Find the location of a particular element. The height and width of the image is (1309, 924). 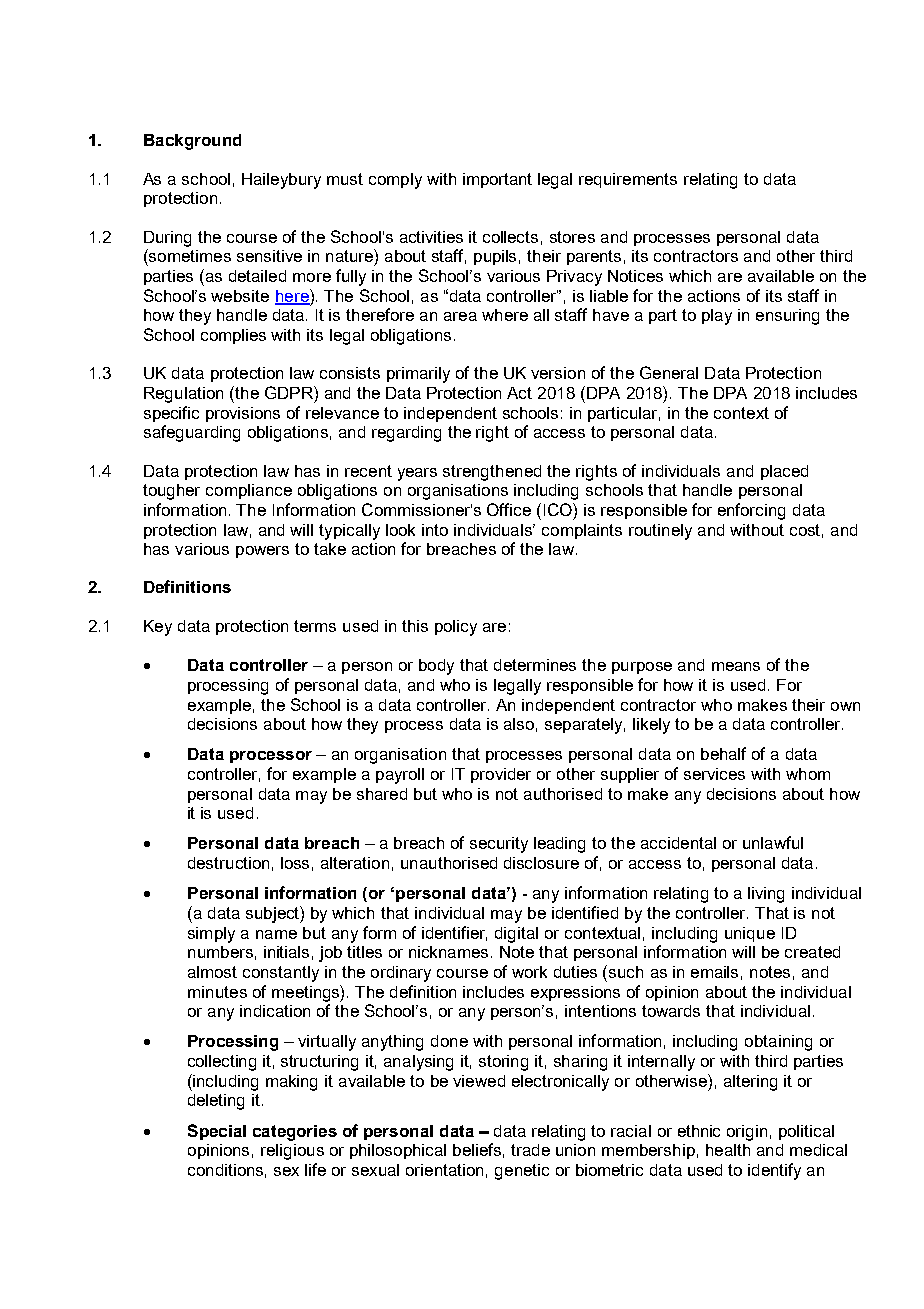

destruction is located at coordinates (228, 863).
